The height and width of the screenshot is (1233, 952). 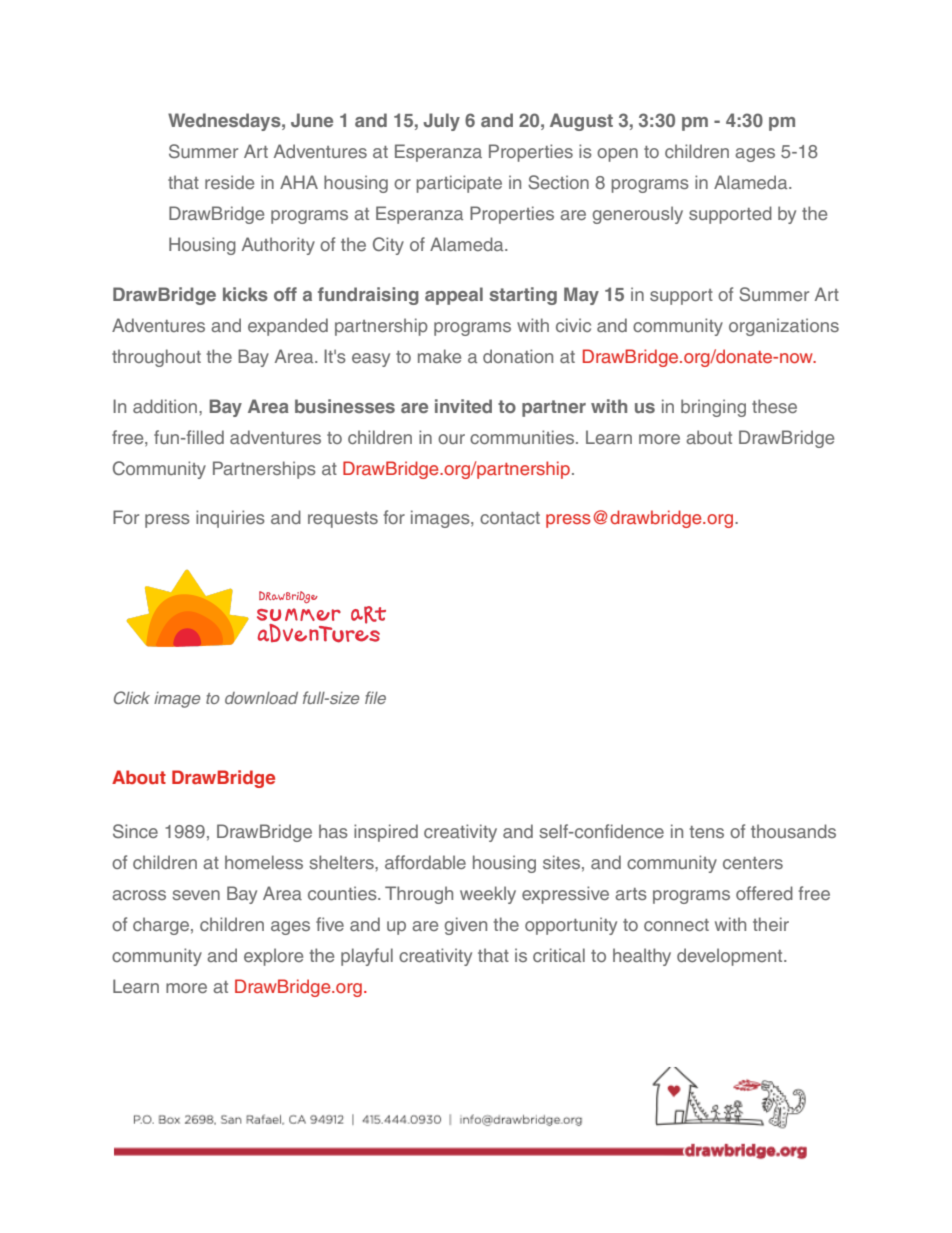 I want to click on open, so click(x=617, y=155).
